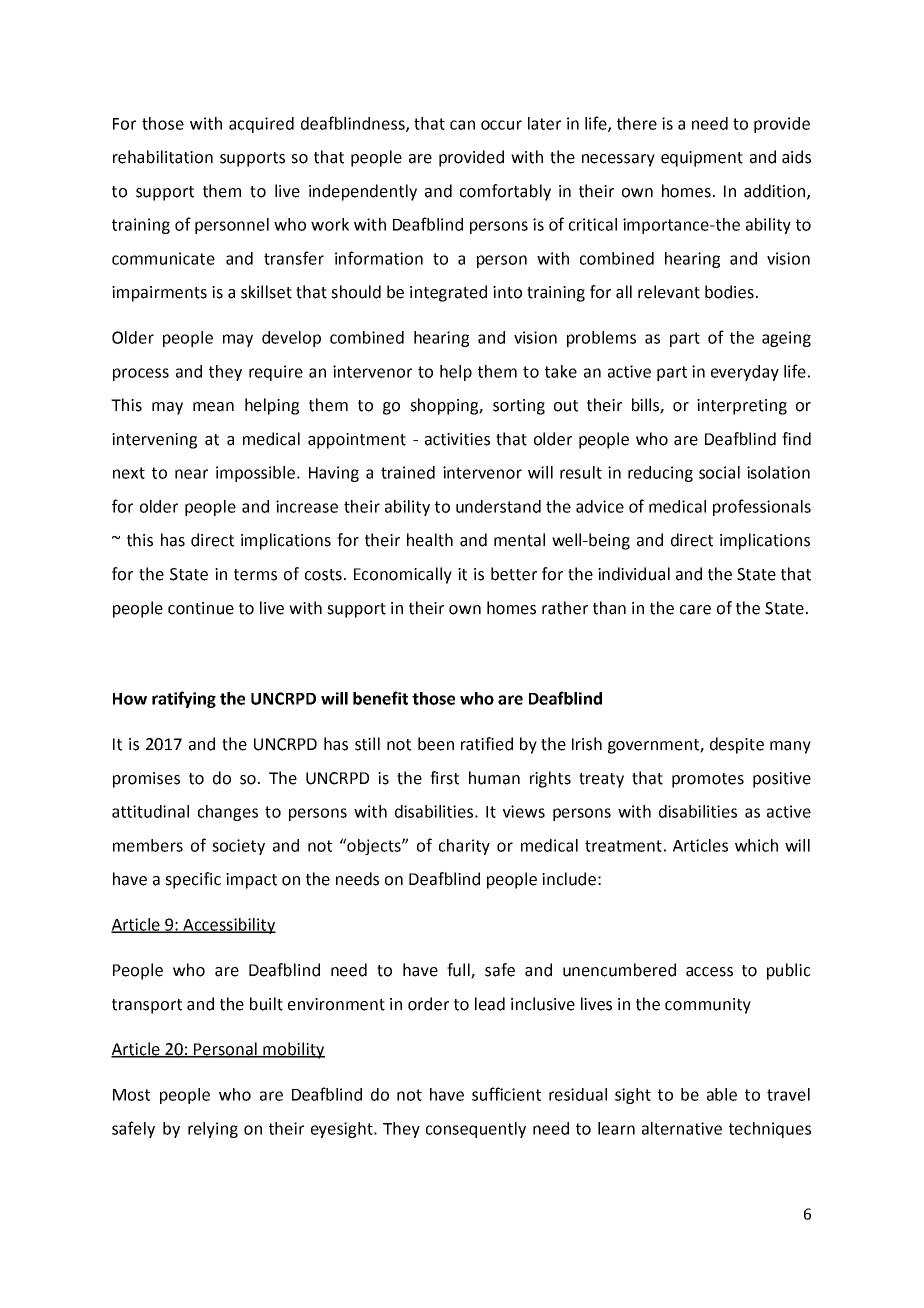  What do you see at coordinates (163, 157) in the page?
I see `rehabilitation` at bounding box center [163, 157].
